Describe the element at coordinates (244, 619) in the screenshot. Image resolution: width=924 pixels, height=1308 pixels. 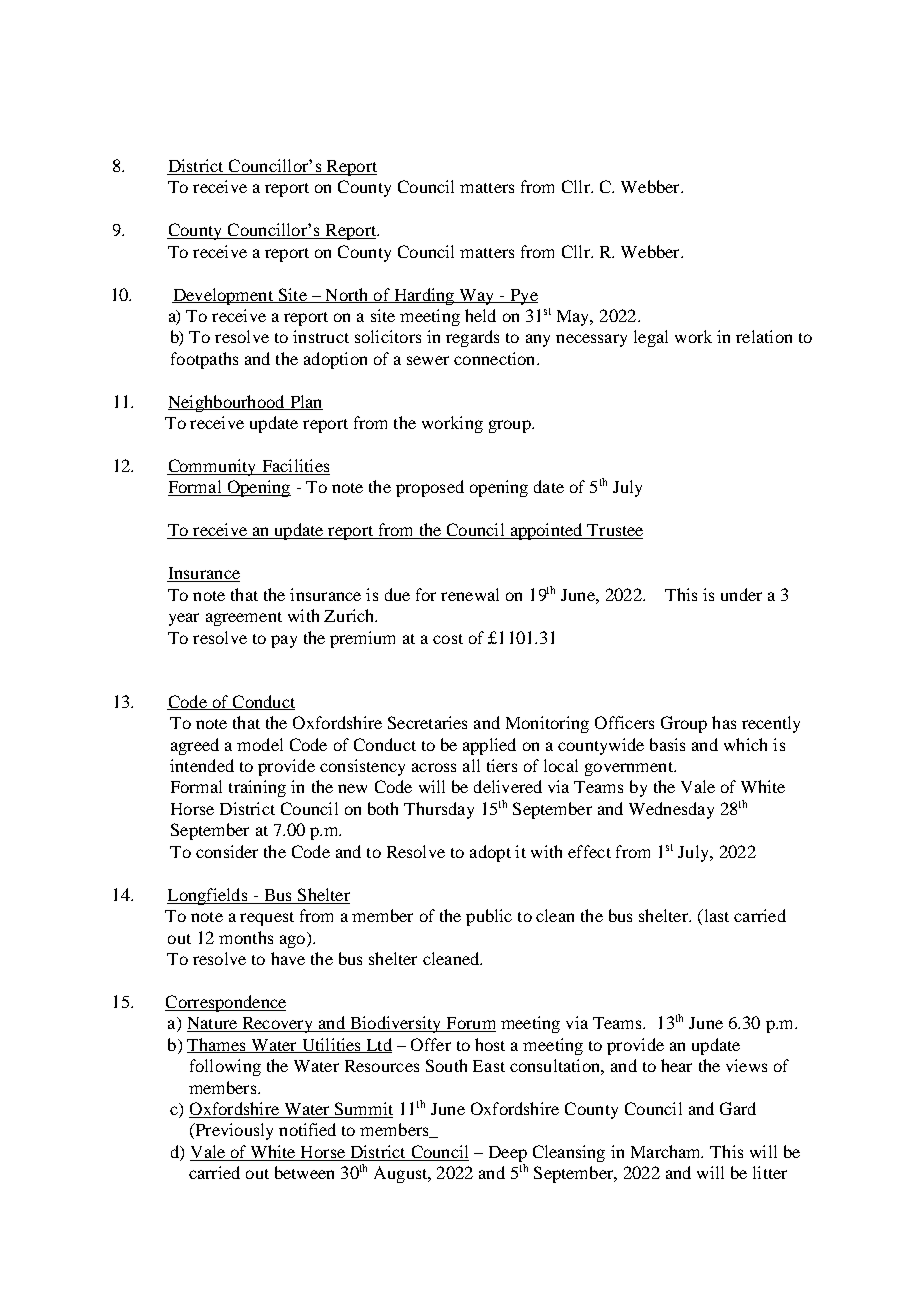
I see `agreement` at that location.
